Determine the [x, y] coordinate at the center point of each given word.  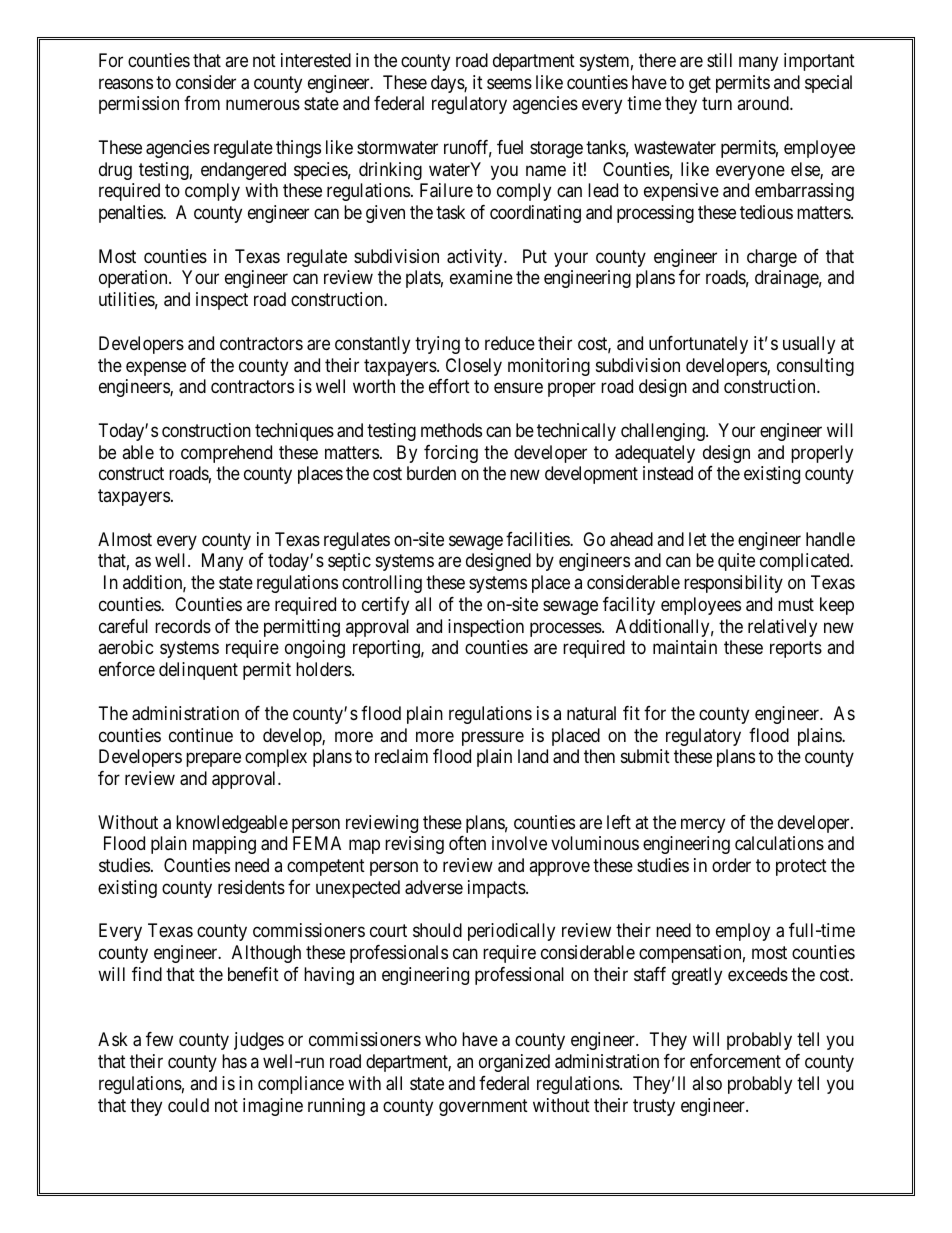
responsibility [733, 584]
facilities [538, 539]
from [202, 103]
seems [509, 83]
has [234, 1061]
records [183, 626]
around [764, 103]
